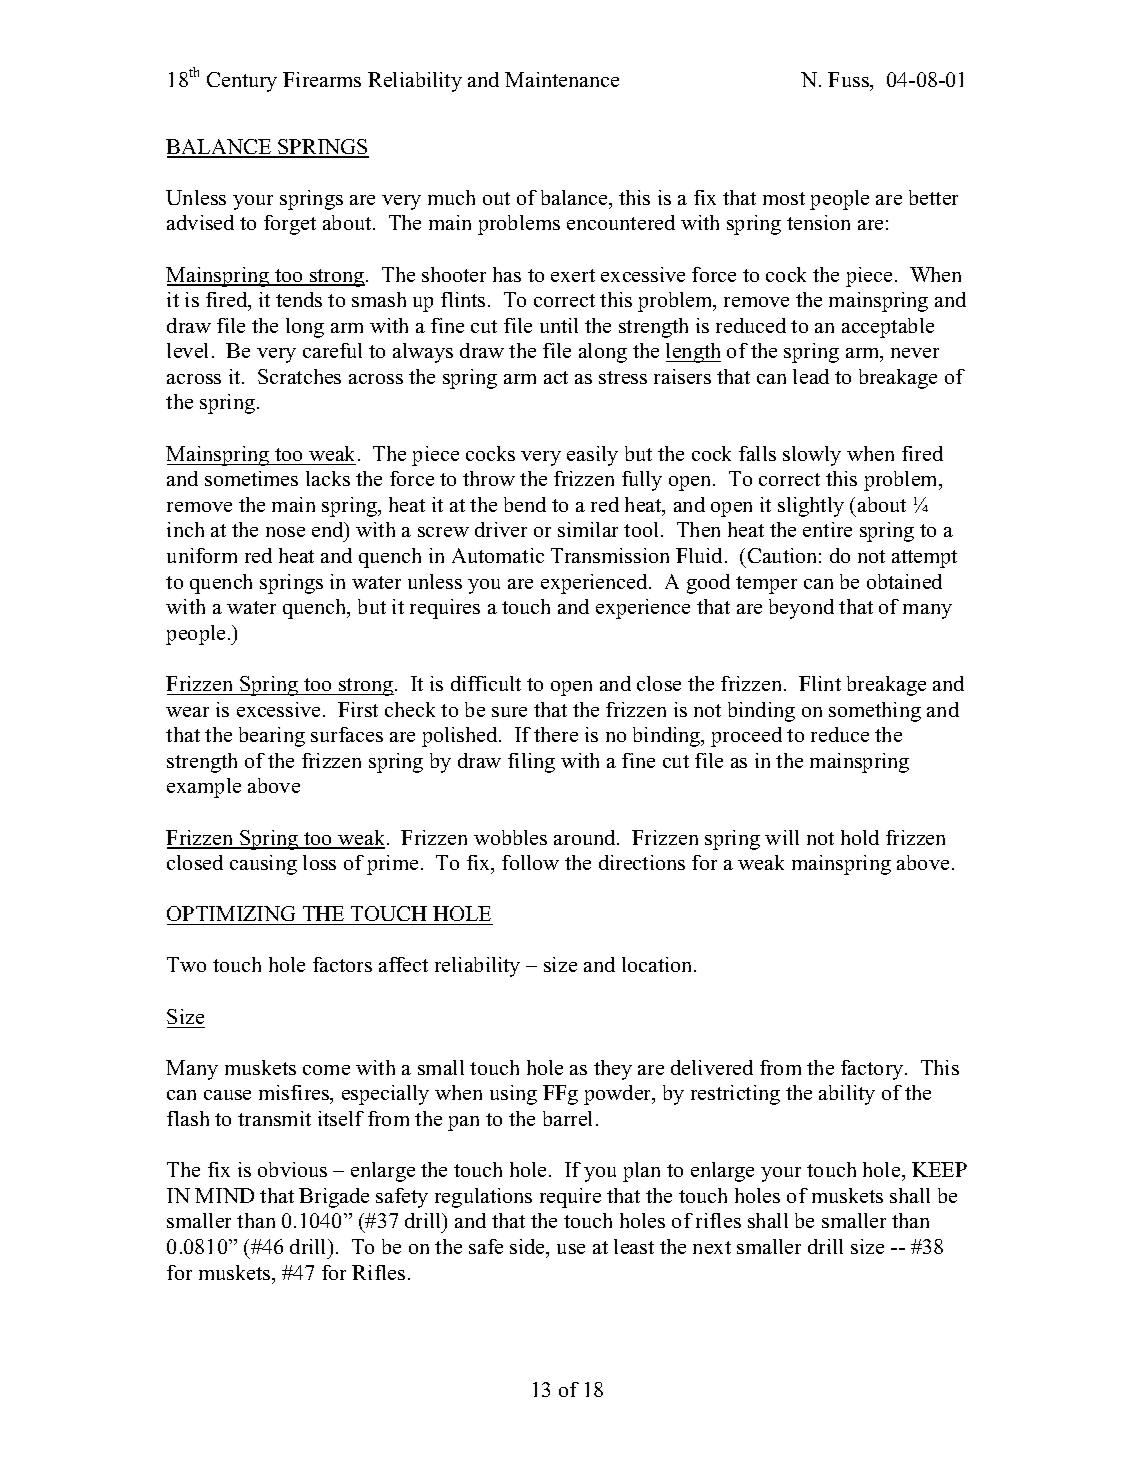 The width and height of the screenshot is (1135, 1469). Describe the element at coordinates (939, 1169) in the screenshot. I see `KEEP` at that location.
